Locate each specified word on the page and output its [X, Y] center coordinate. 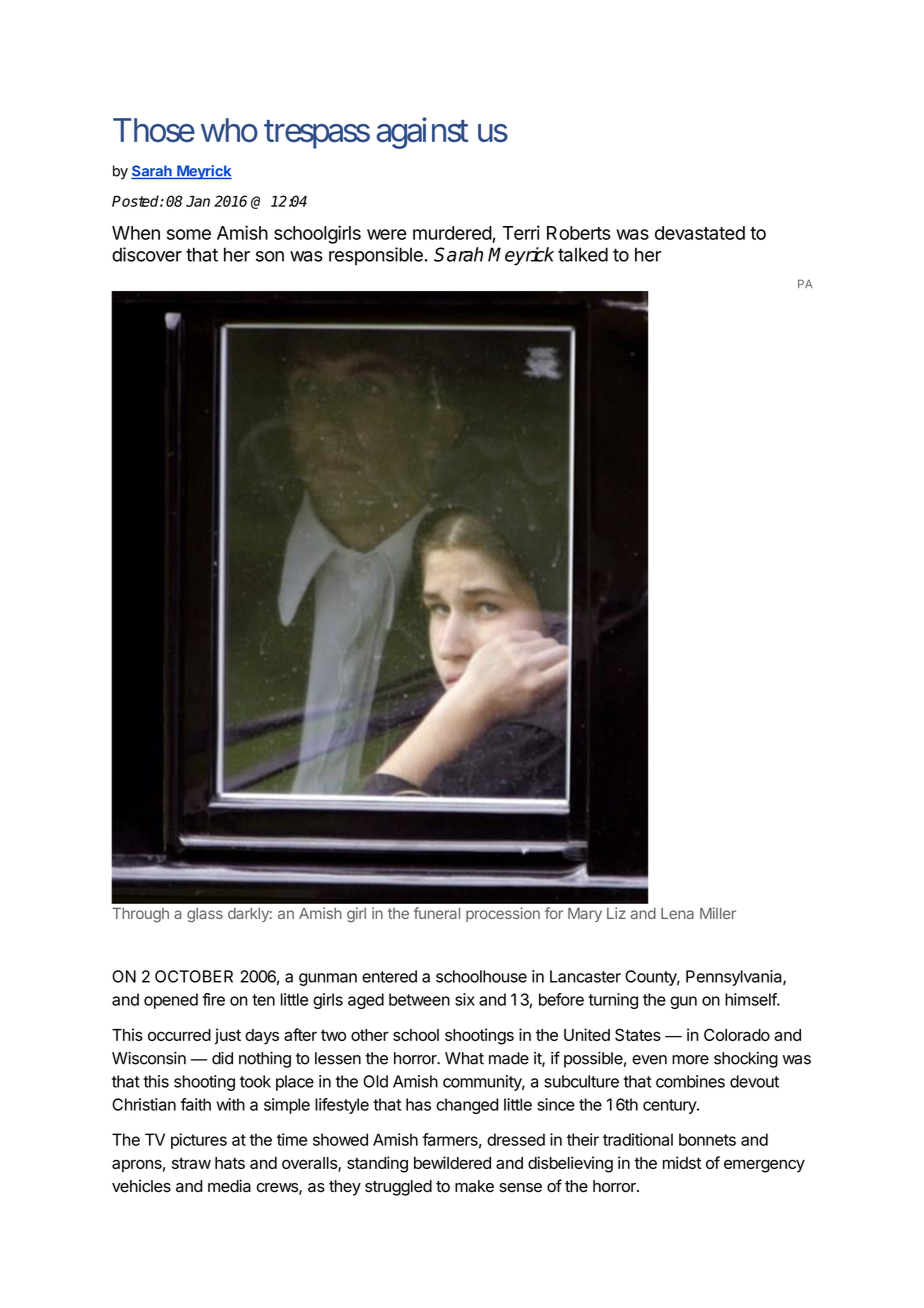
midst [682, 1162]
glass [205, 915]
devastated [700, 233]
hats [230, 1163]
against [422, 133]
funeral [437, 913]
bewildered [452, 1162]
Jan [198, 201]
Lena [677, 913]
